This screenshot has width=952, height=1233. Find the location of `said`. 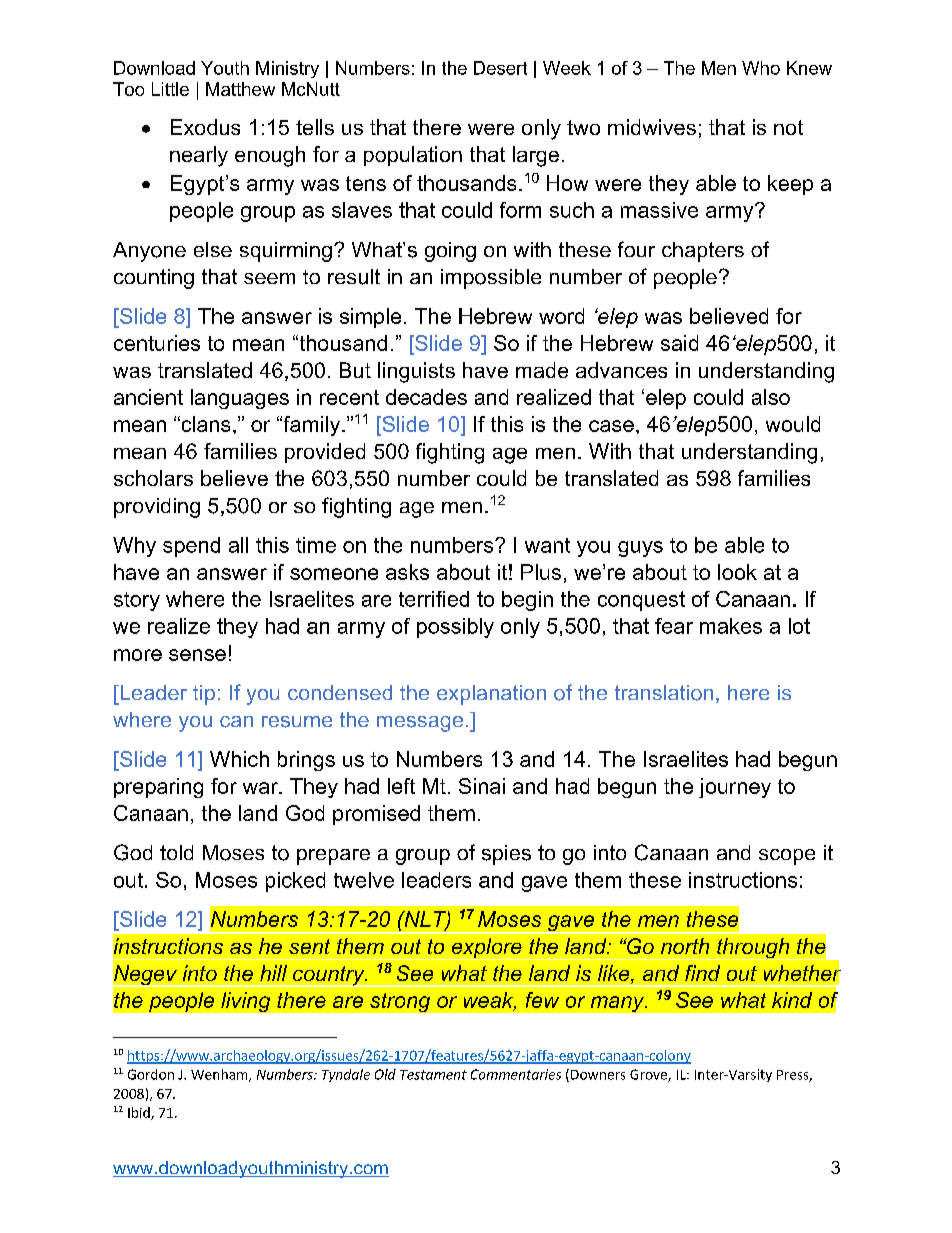

said is located at coordinates (679, 343).
